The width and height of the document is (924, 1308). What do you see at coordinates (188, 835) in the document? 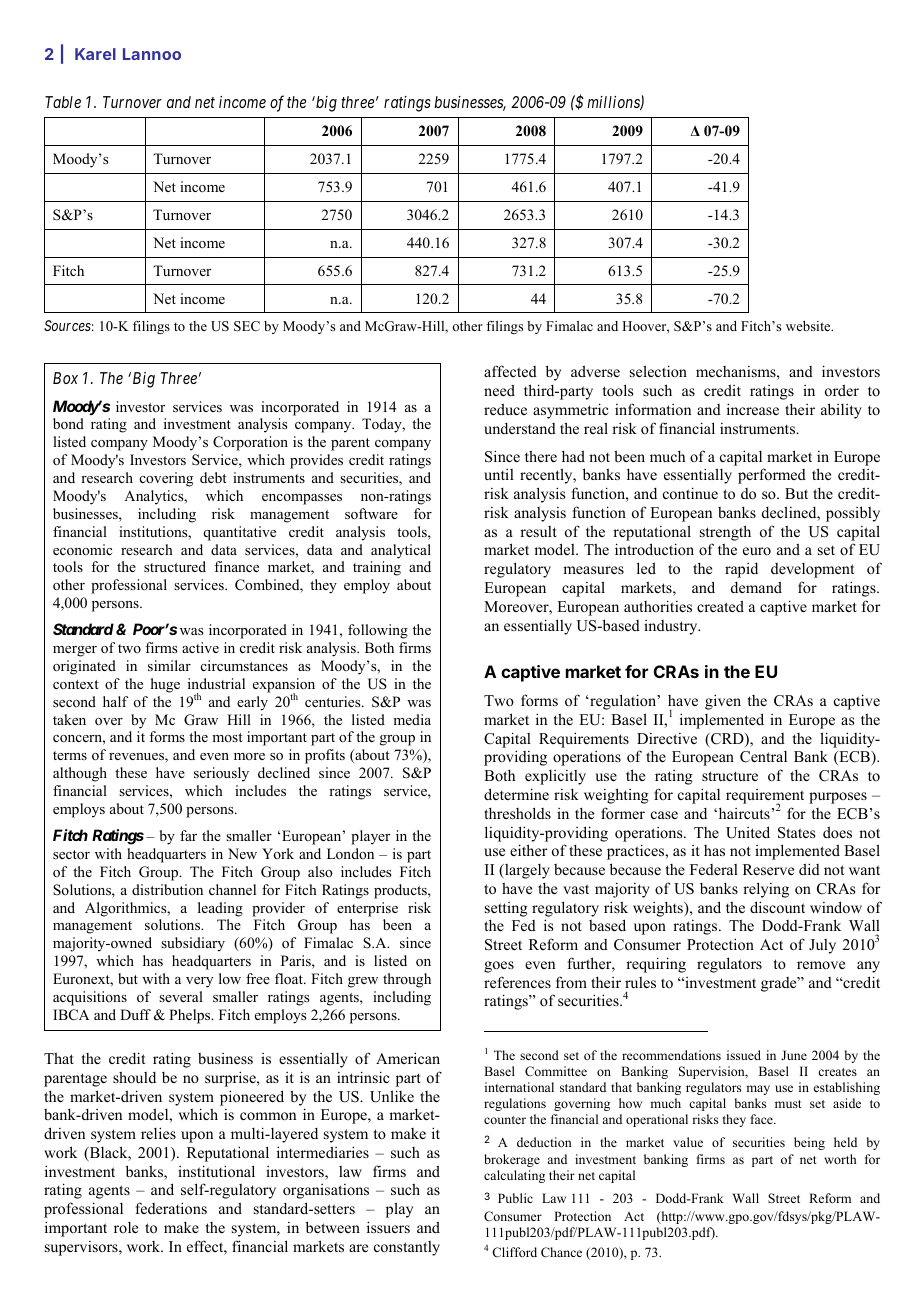
I see `far` at bounding box center [188, 835].
